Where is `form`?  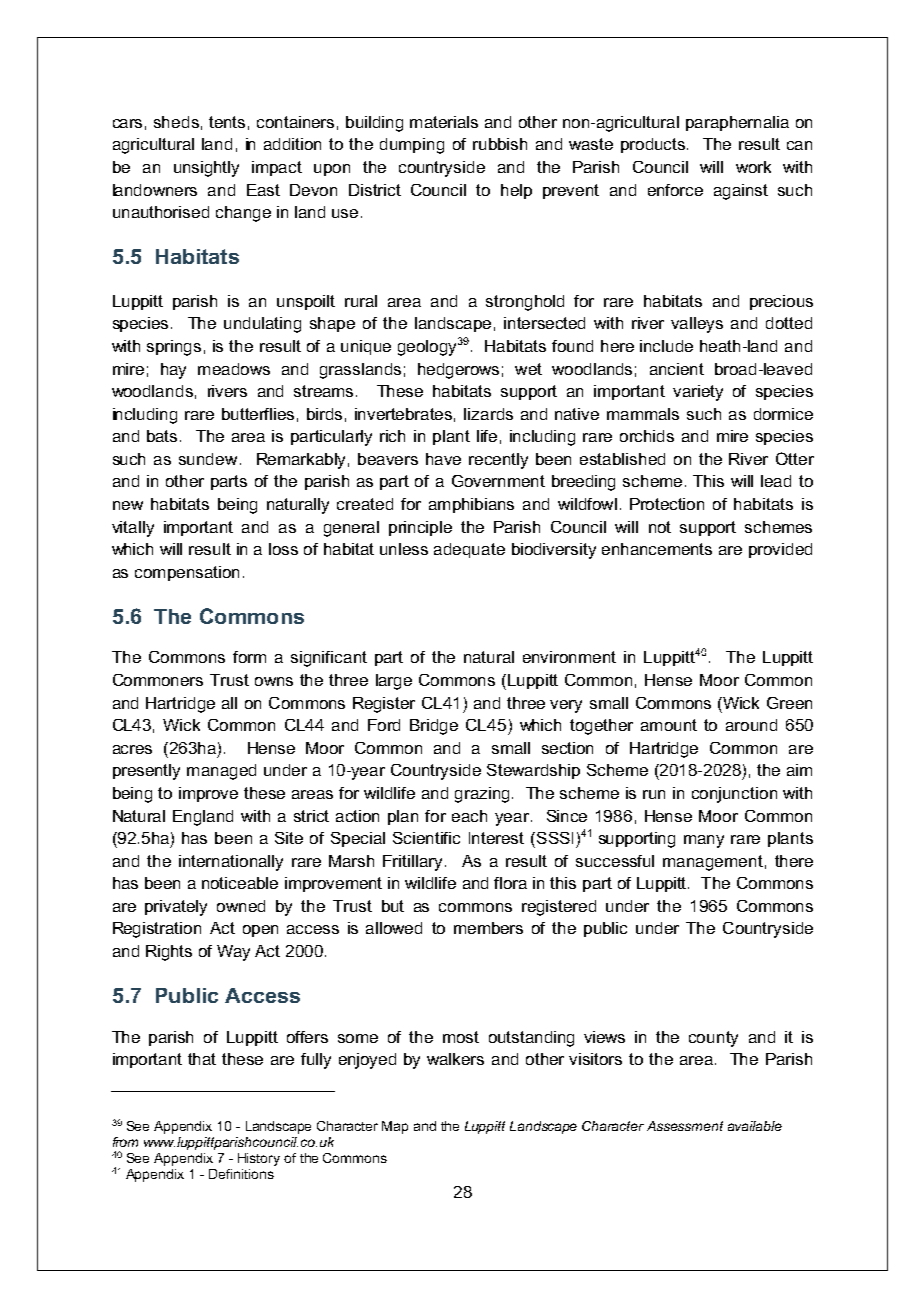
form is located at coordinates (249, 657).
